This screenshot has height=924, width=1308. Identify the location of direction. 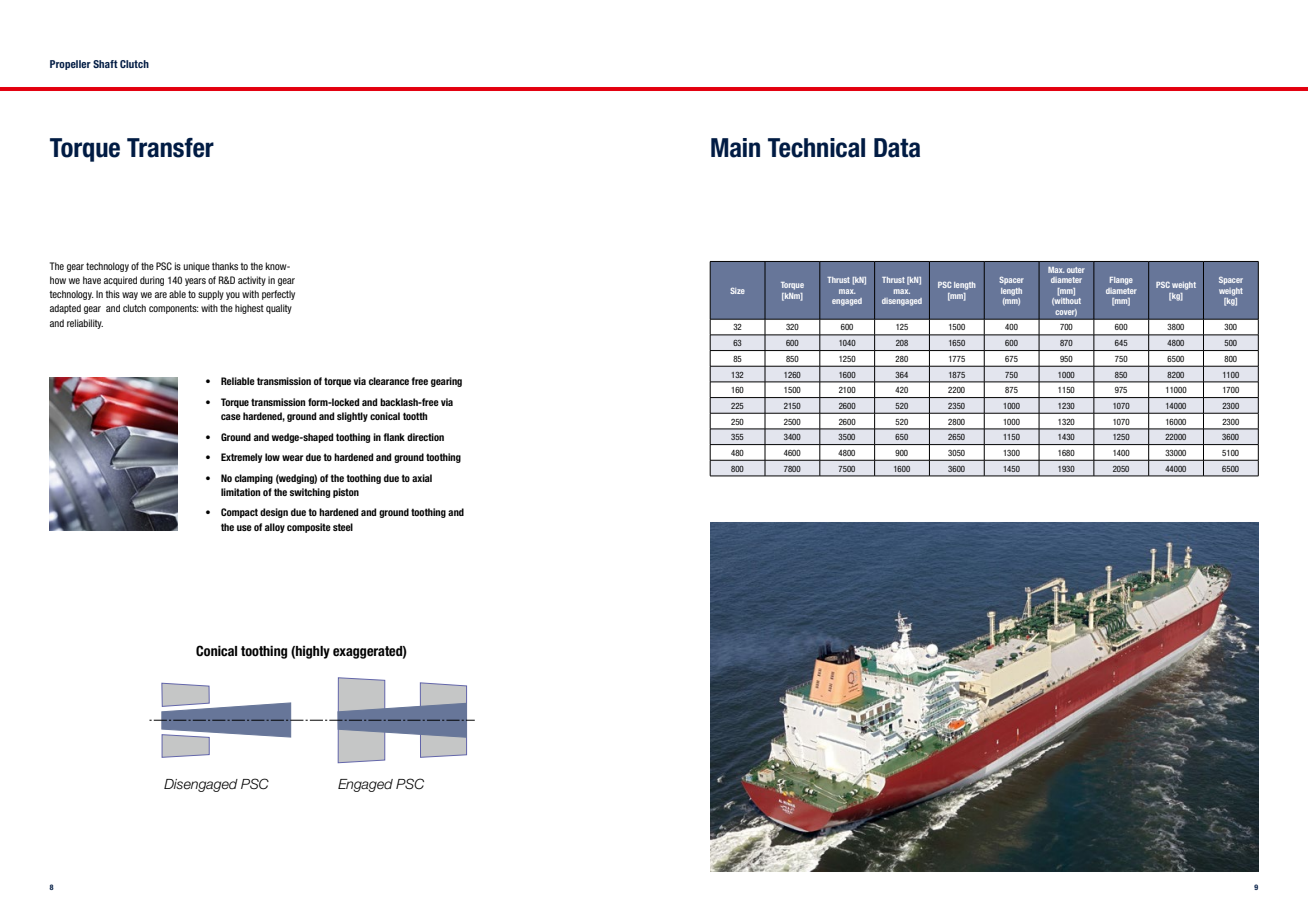
(425, 437).
